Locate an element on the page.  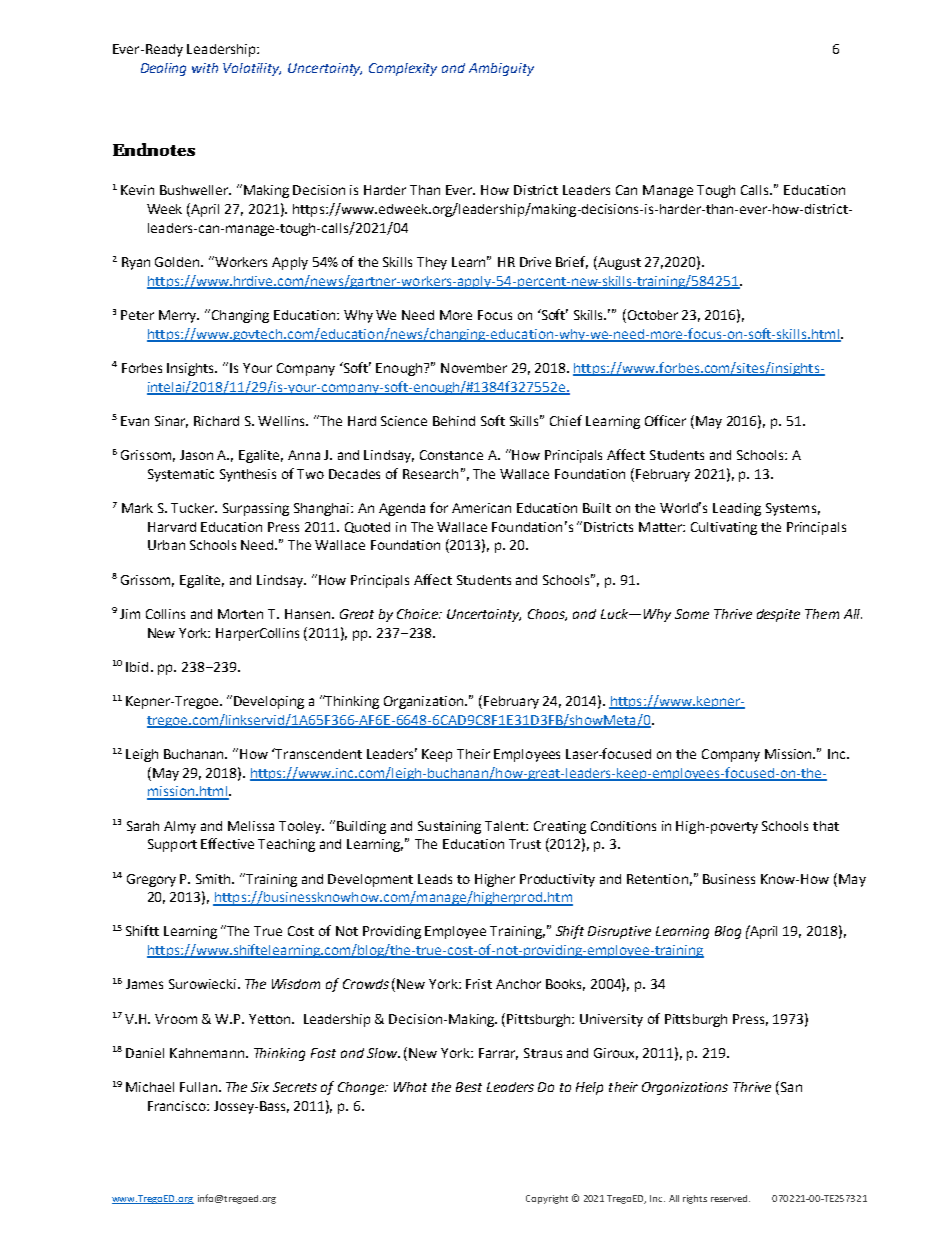
Choice is located at coordinates (418, 614).
